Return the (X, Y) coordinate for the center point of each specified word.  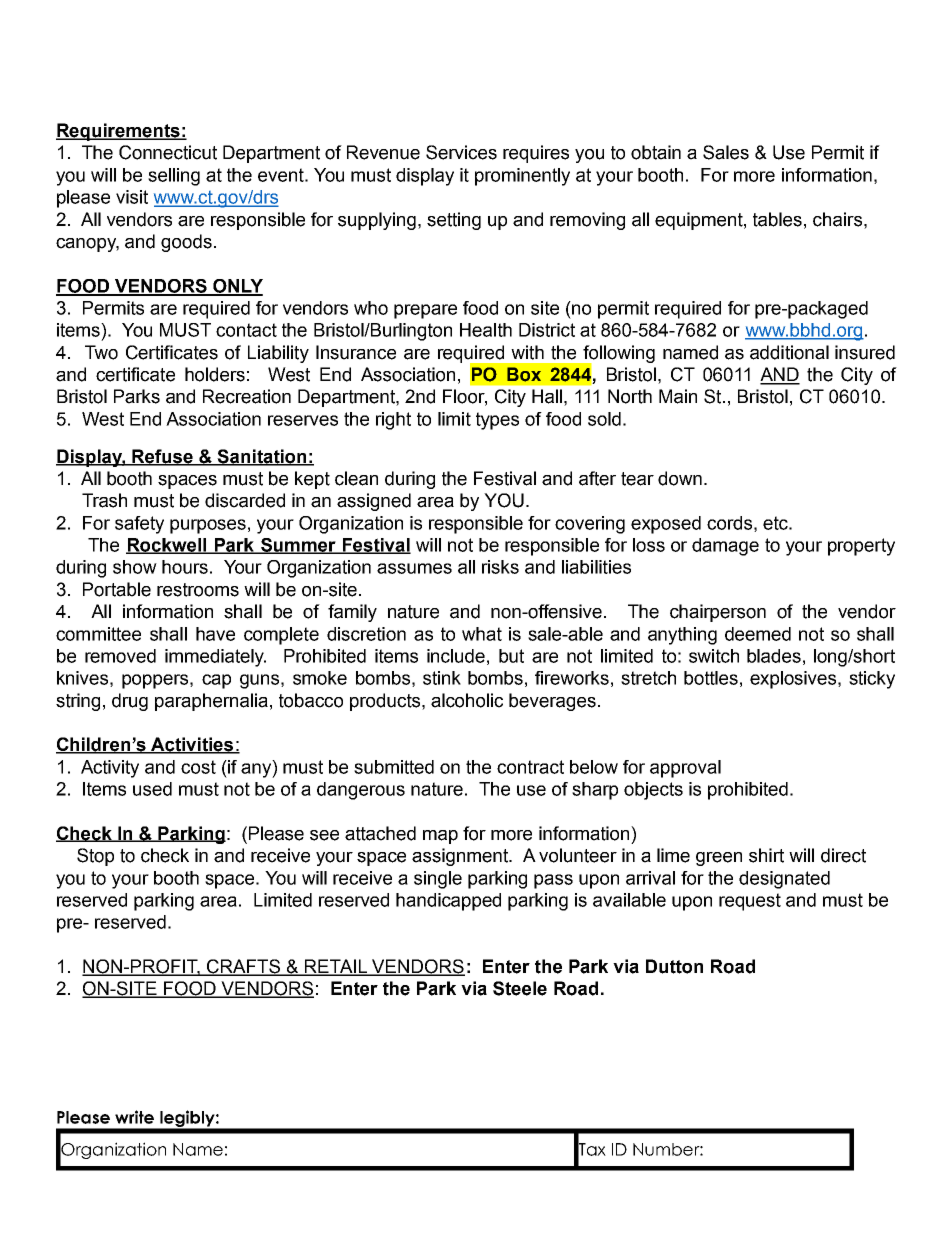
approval (685, 769)
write (134, 1117)
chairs (839, 219)
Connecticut (168, 152)
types (497, 421)
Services (461, 152)
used (152, 789)
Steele (520, 988)
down (680, 478)
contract (530, 767)
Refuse (162, 457)
